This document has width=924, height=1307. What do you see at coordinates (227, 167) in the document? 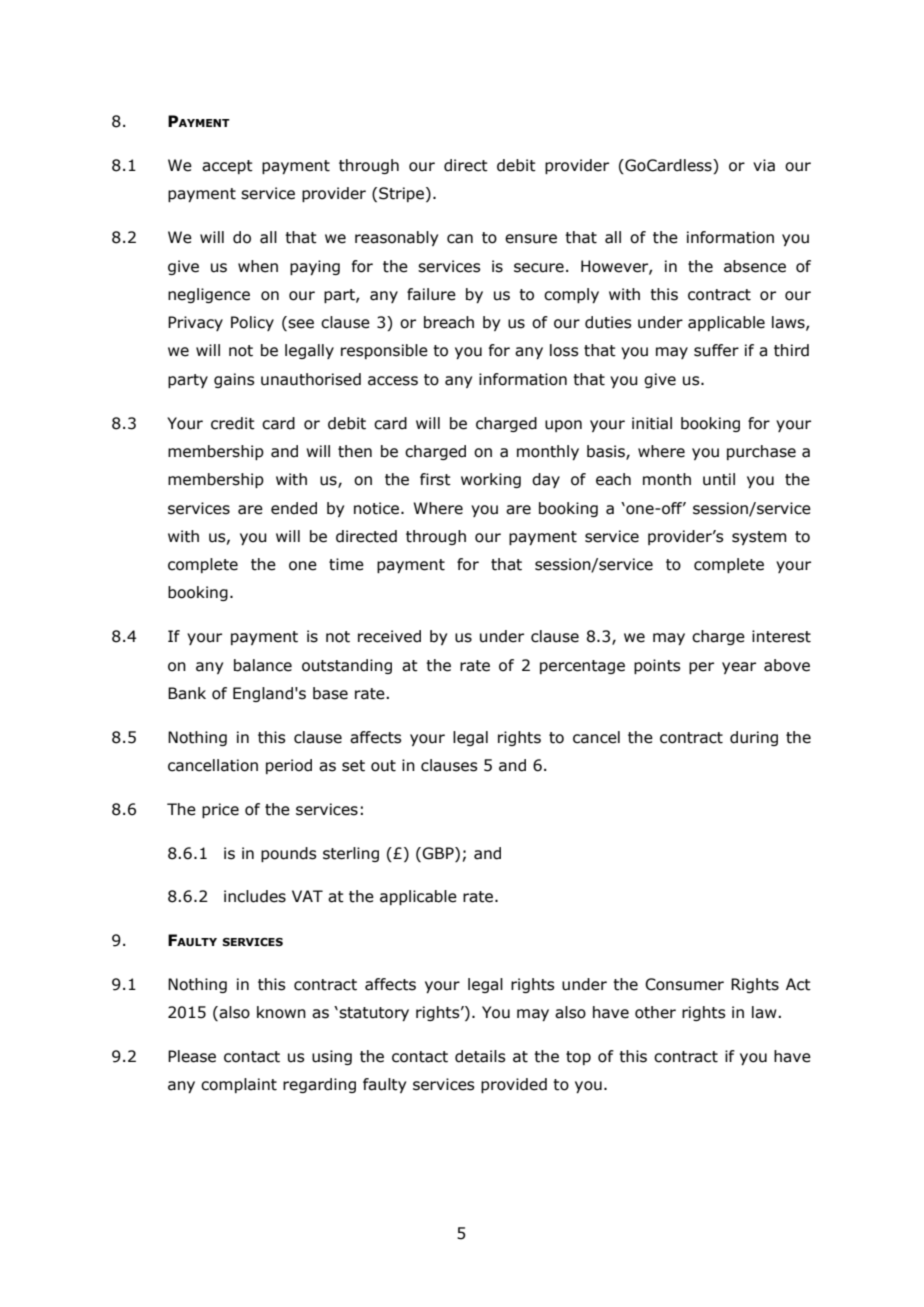
I see `accept` at bounding box center [227, 167].
